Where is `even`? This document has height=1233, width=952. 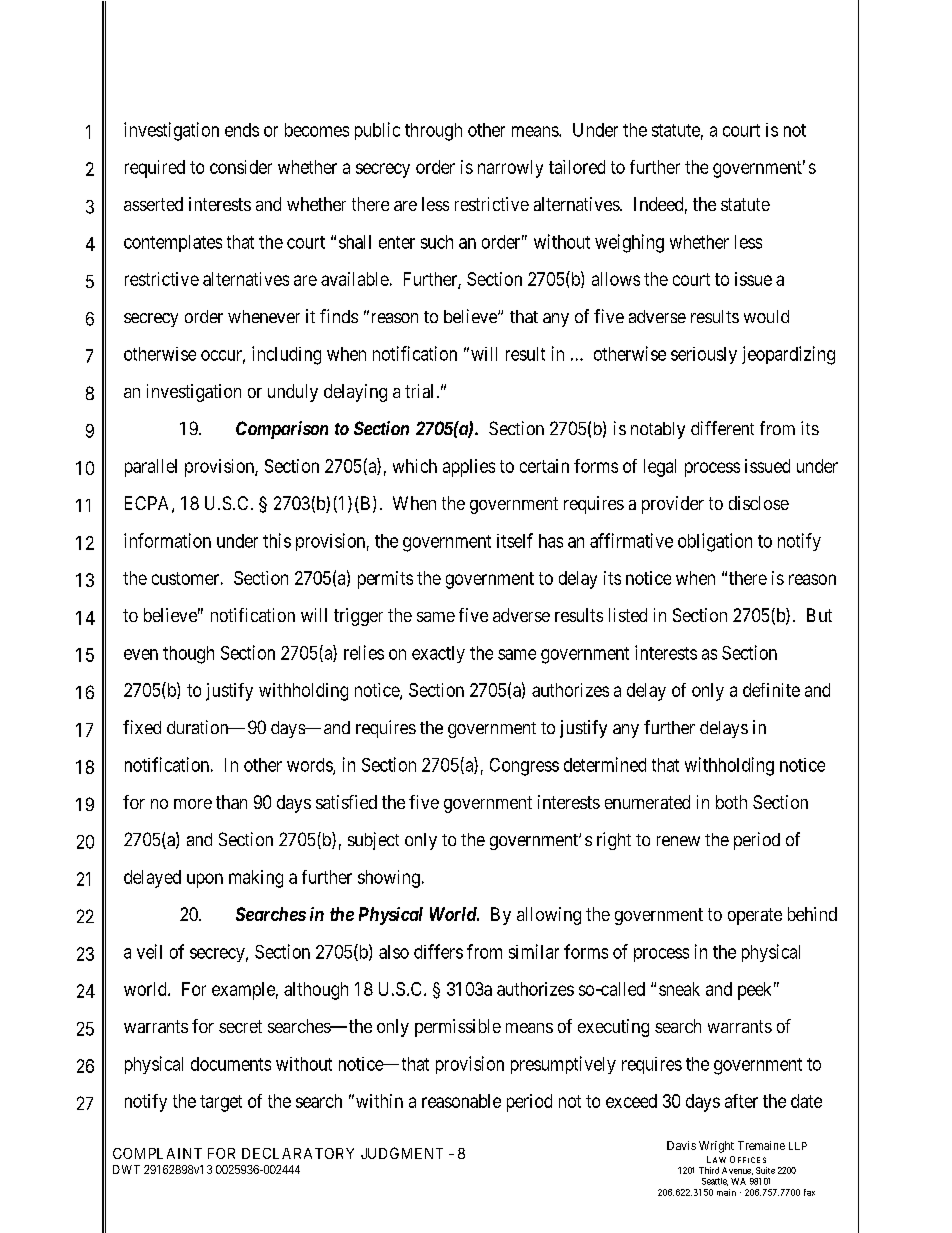 even is located at coordinates (141, 654).
